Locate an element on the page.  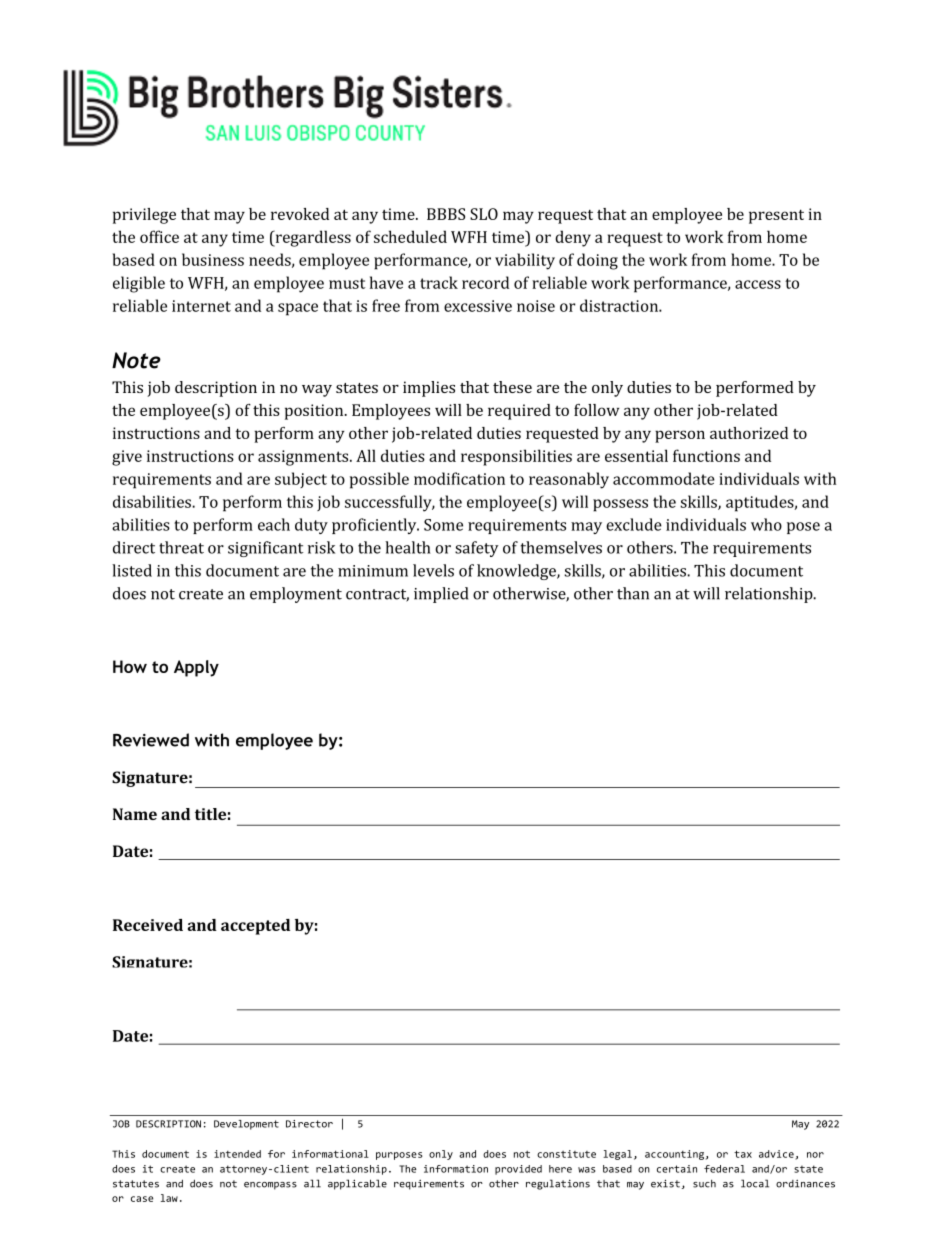
federal is located at coordinates (724, 1169).
